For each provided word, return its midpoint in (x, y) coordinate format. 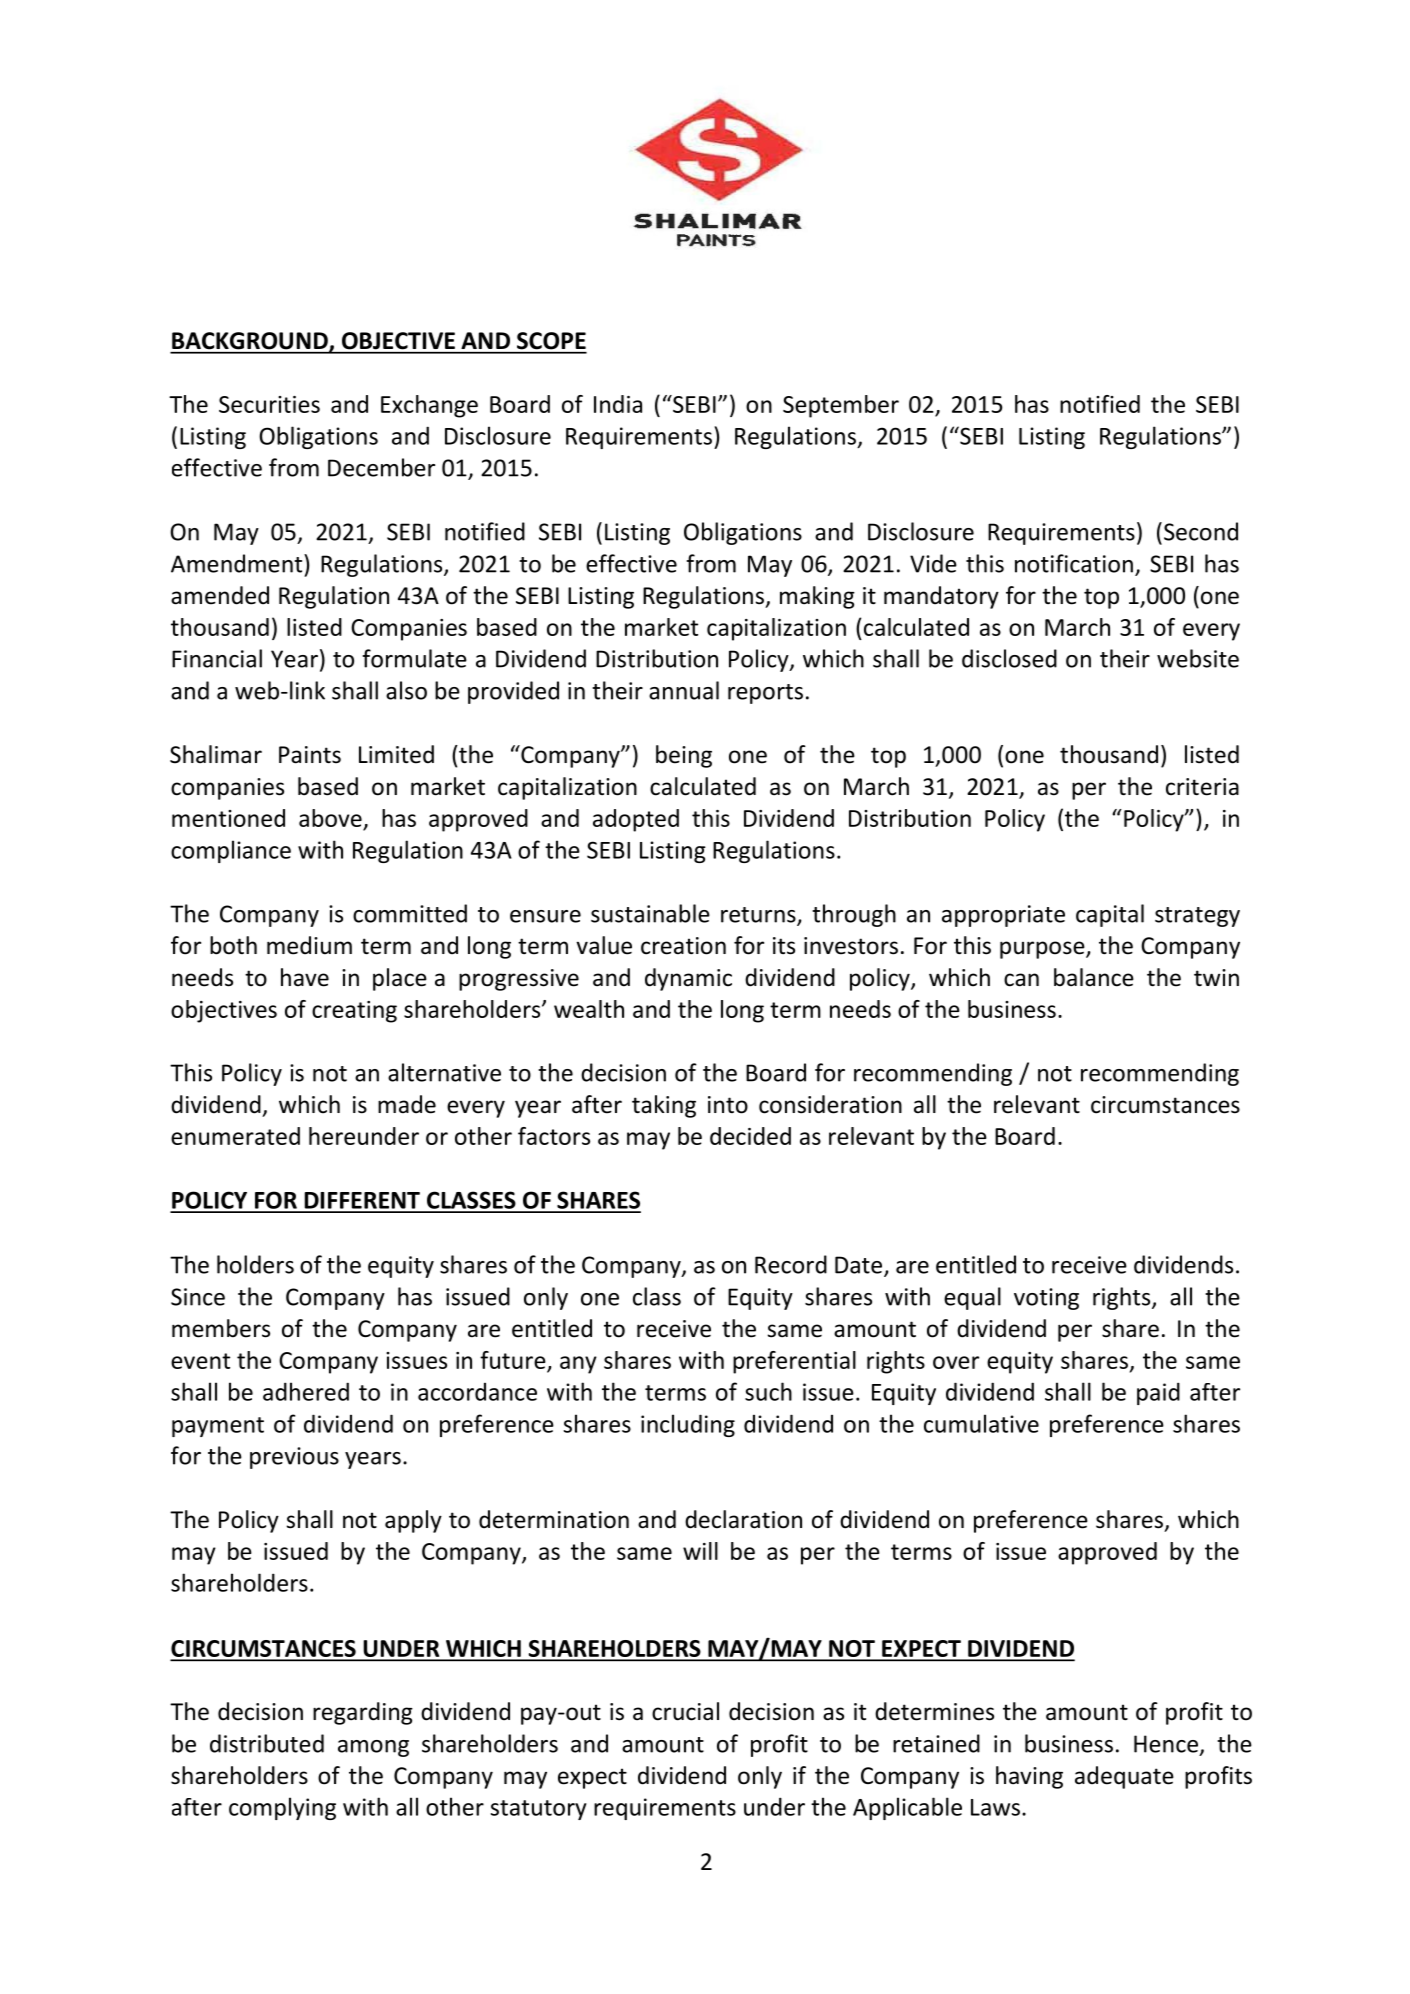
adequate (1124, 1777)
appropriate (1003, 916)
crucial (685, 1711)
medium (309, 945)
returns (759, 916)
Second (1201, 531)
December (381, 467)
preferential (794, 1362)
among (373, 1748)
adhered (306, 1391)
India (618, 404)
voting (1046, 1299)
